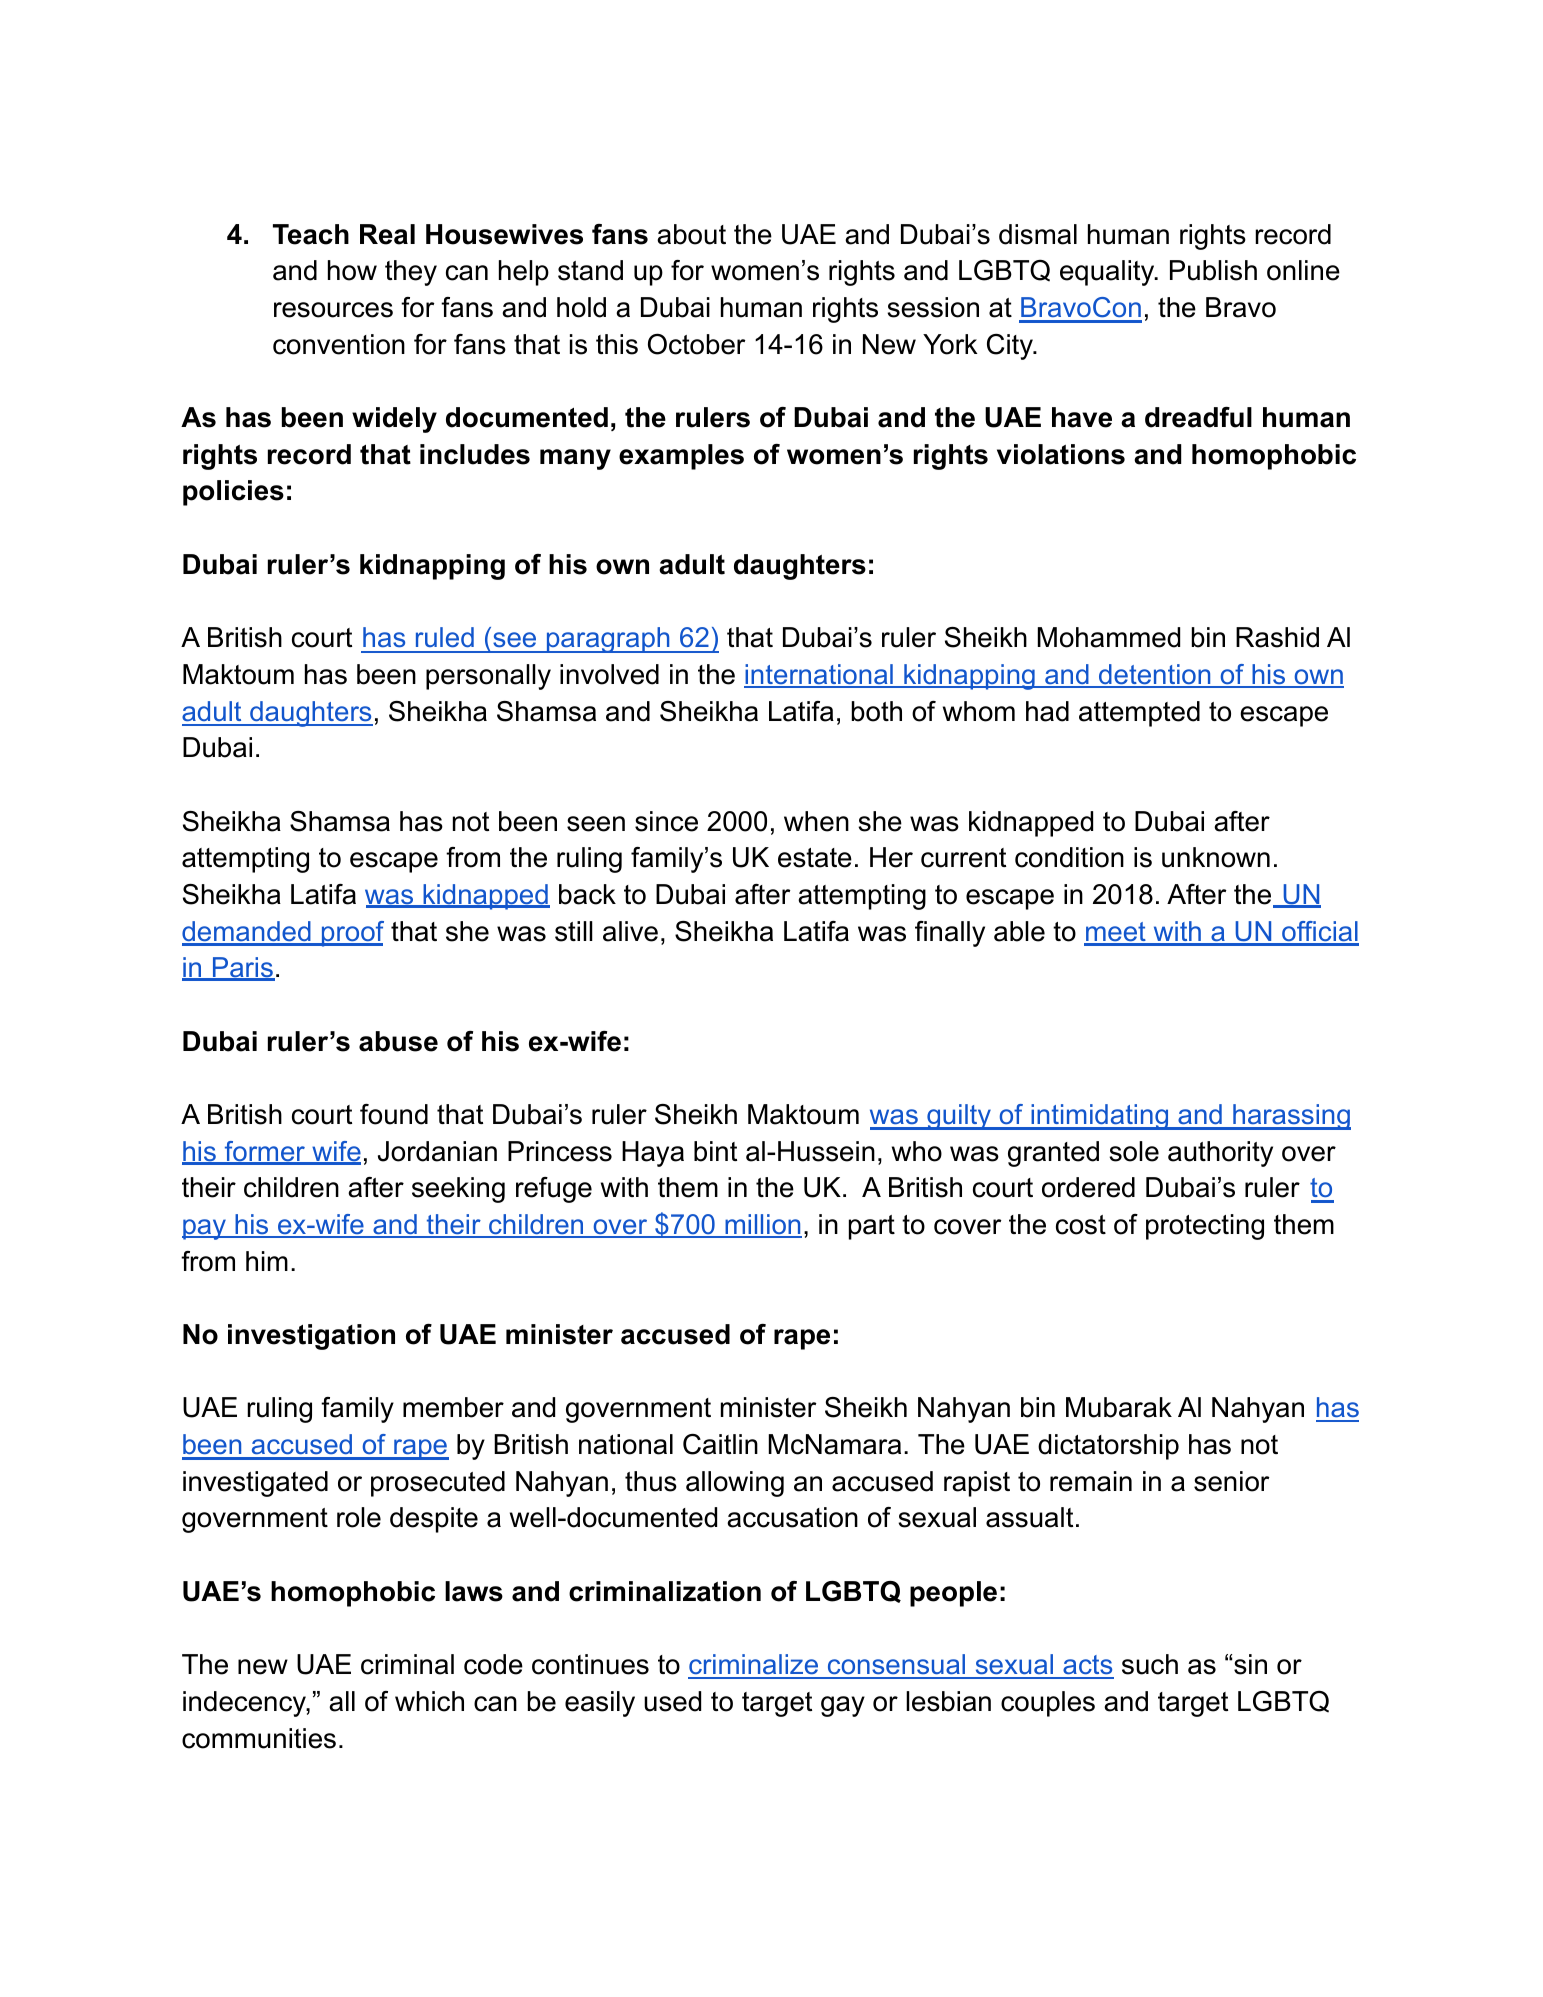 The width and height of the page is (1543, 1997). Describe the element at coordinates (1213, 270) in the page. I see `Publish` at that location.
